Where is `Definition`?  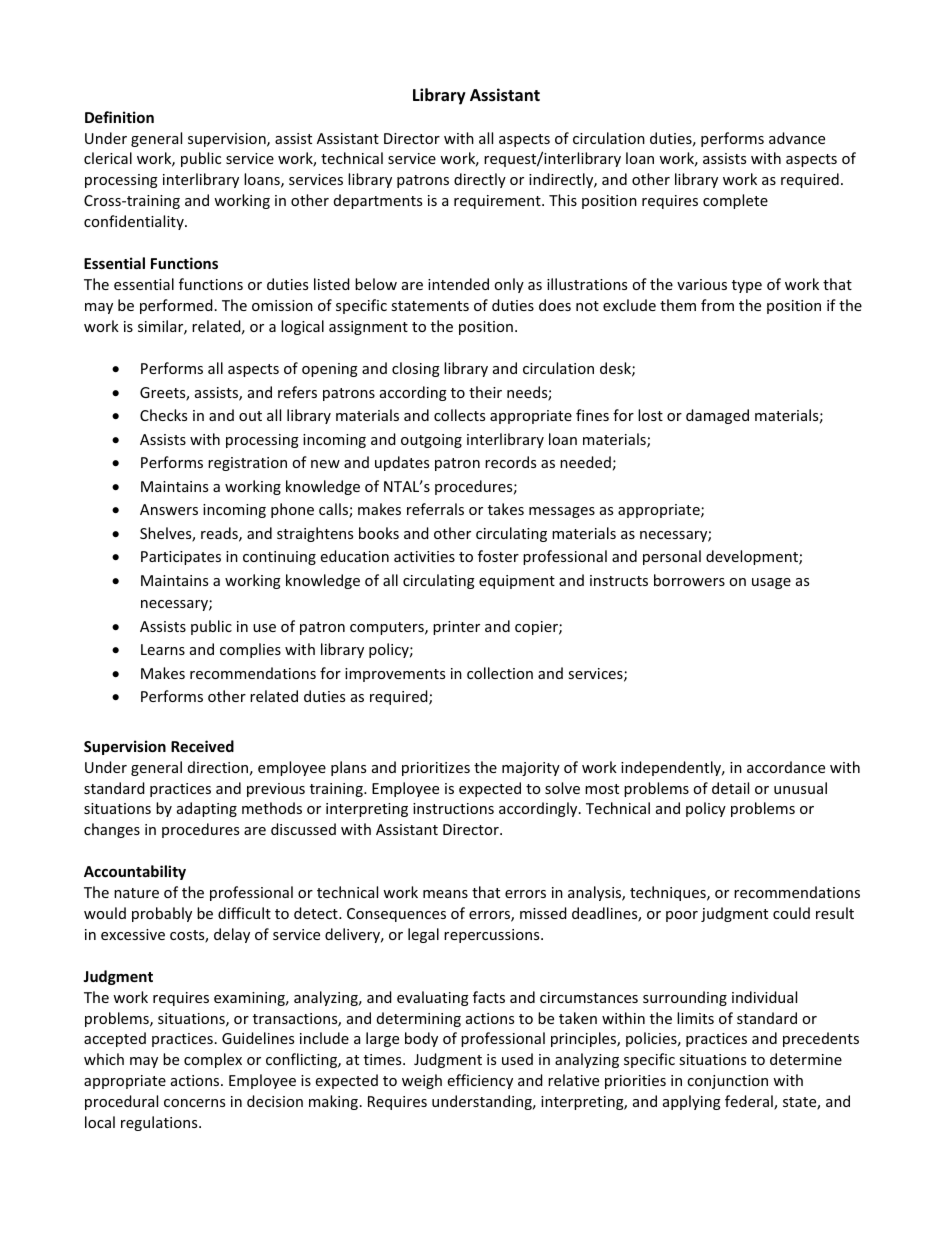 Definition is located at coordinates (119, 117).
